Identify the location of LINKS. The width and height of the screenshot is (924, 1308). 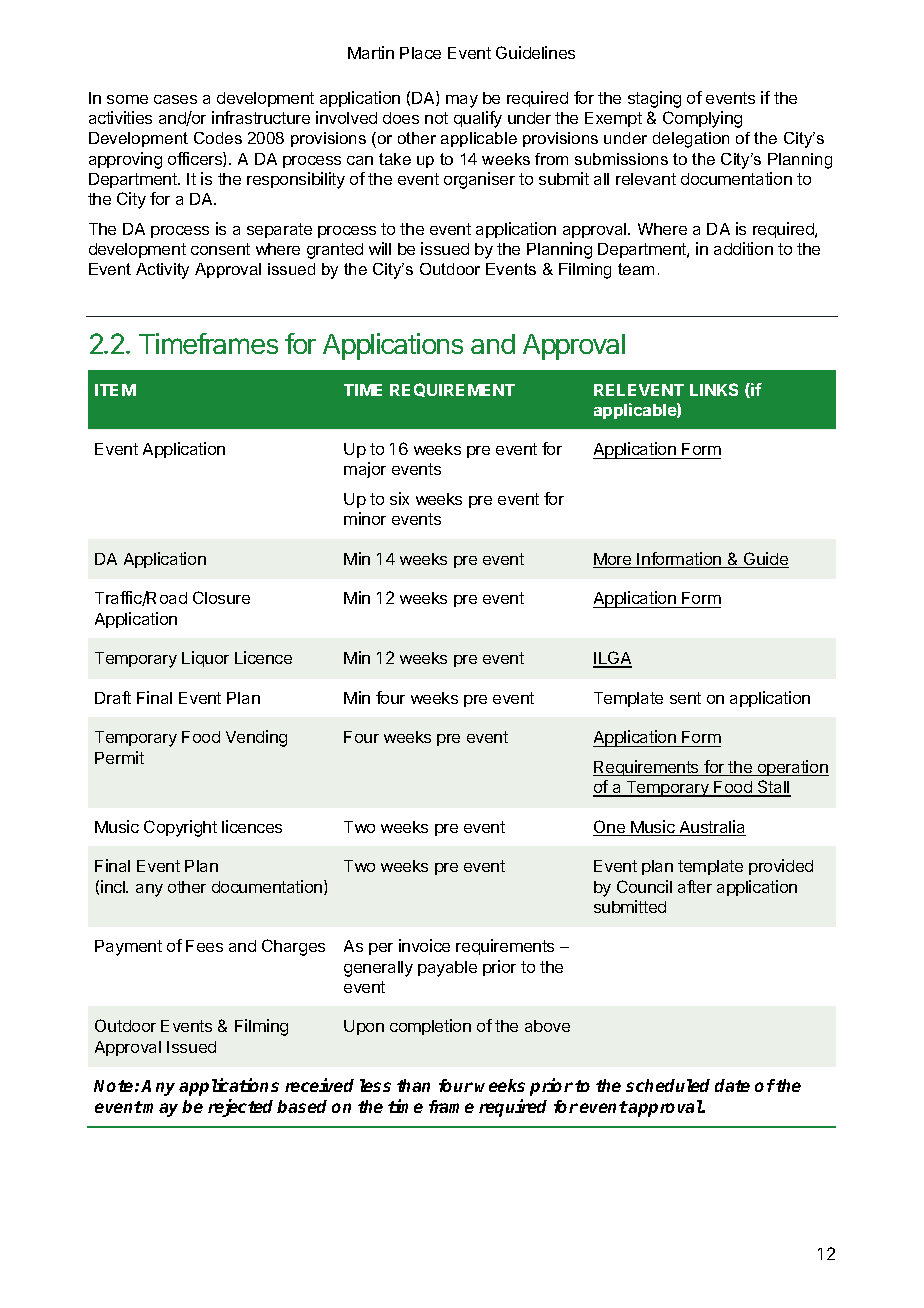
(714, 389).
